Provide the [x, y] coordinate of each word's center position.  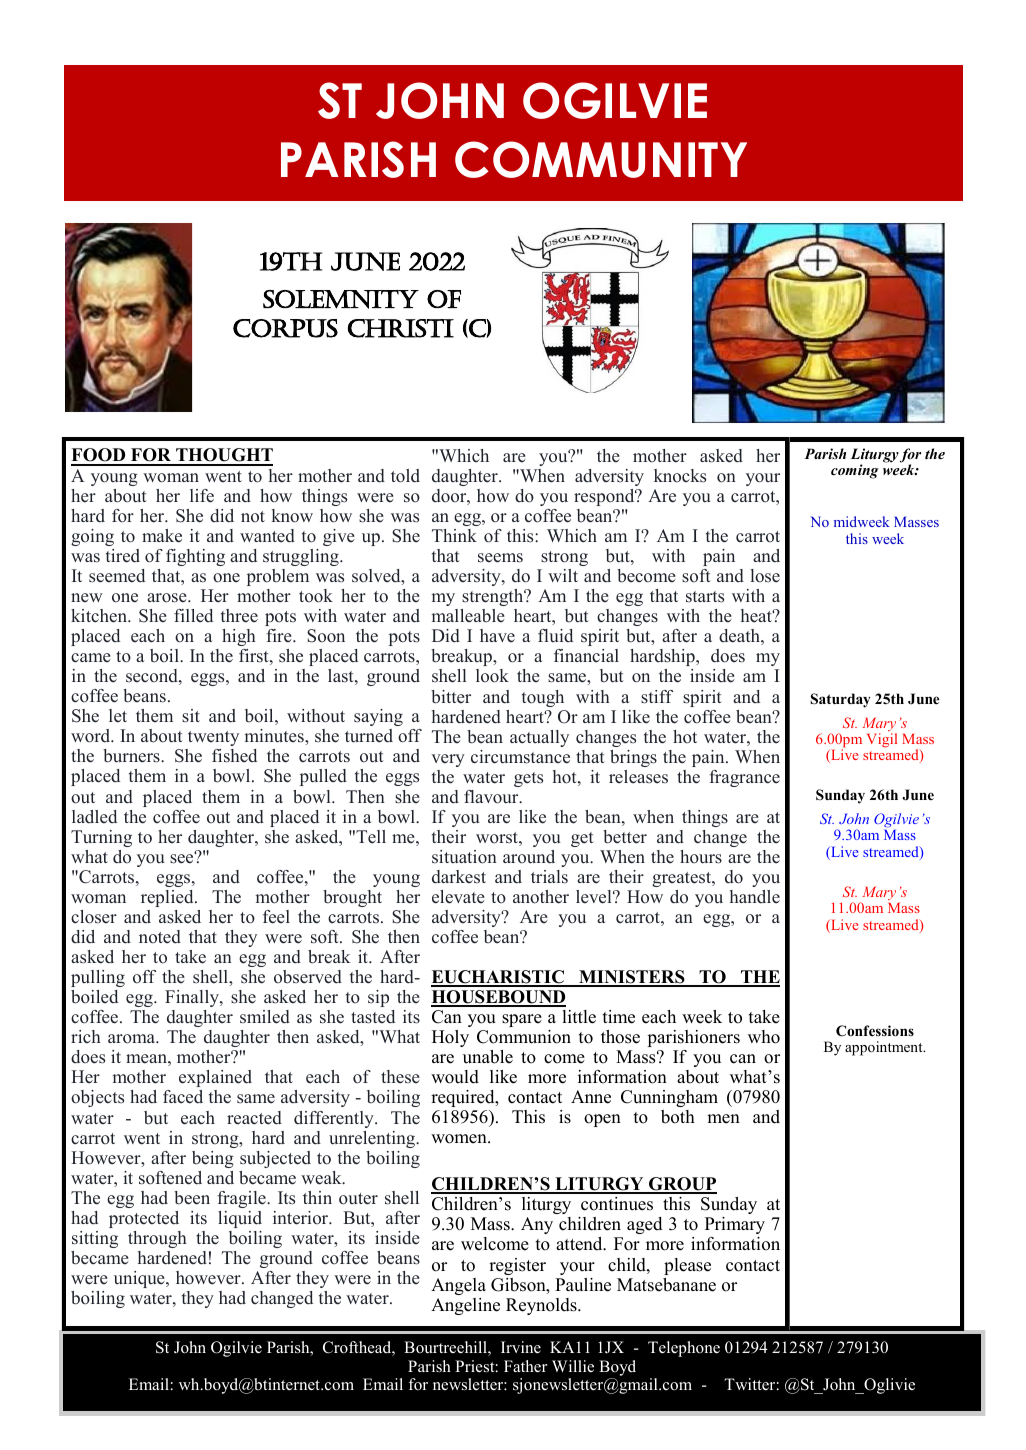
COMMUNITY [601, 159]
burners [132, 756]
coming [855, 471]
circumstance [520, 757]
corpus [285, 328]
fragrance [744, 778]
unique [140, 1279]
